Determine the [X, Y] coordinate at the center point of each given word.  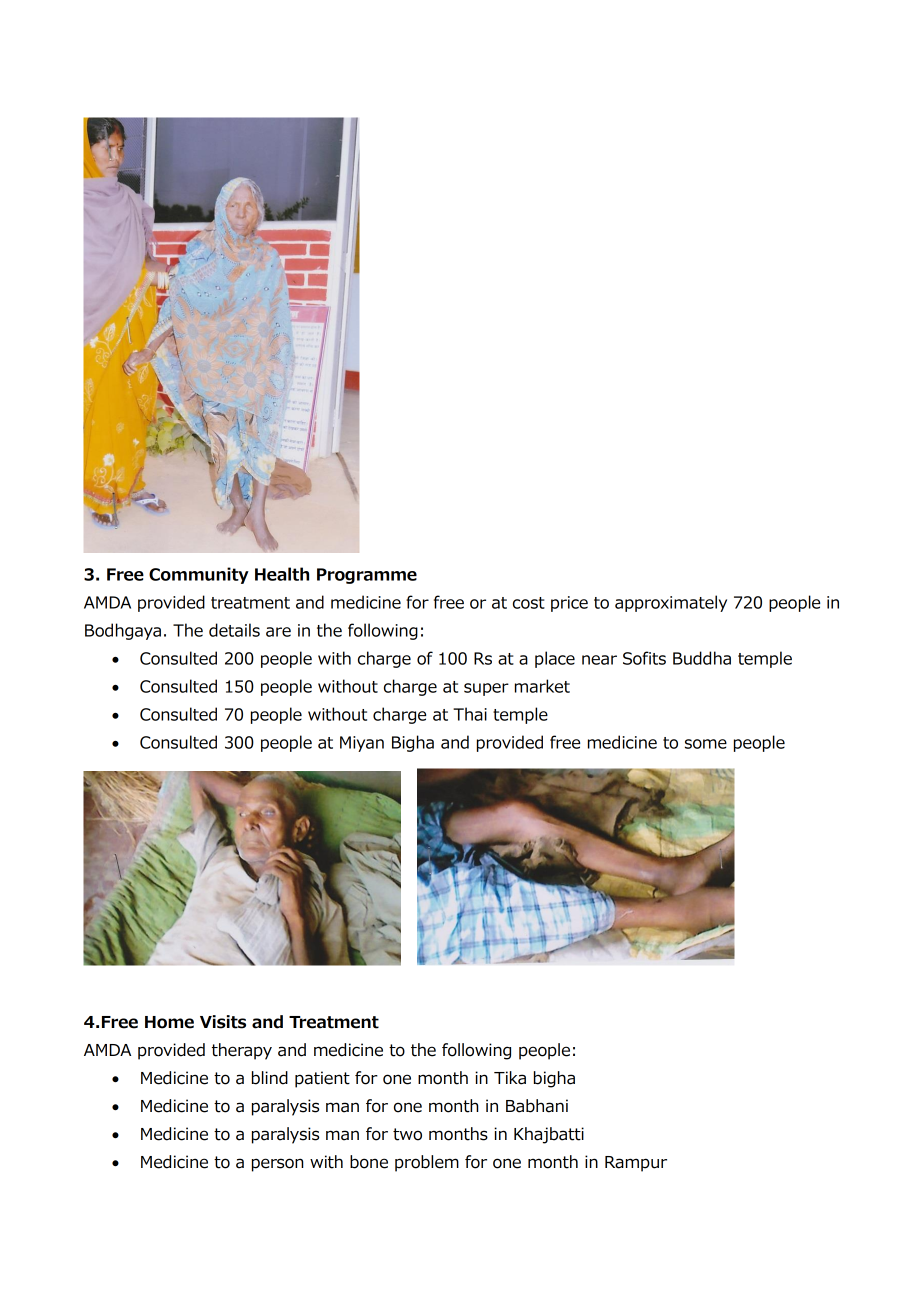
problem [427, 1163]
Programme [367, 576]
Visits [223, 1022]
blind [270, 1078]
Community [199, 575]
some [706, 744]
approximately [671, 603]
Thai [470, 714]
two [407, 1134]
